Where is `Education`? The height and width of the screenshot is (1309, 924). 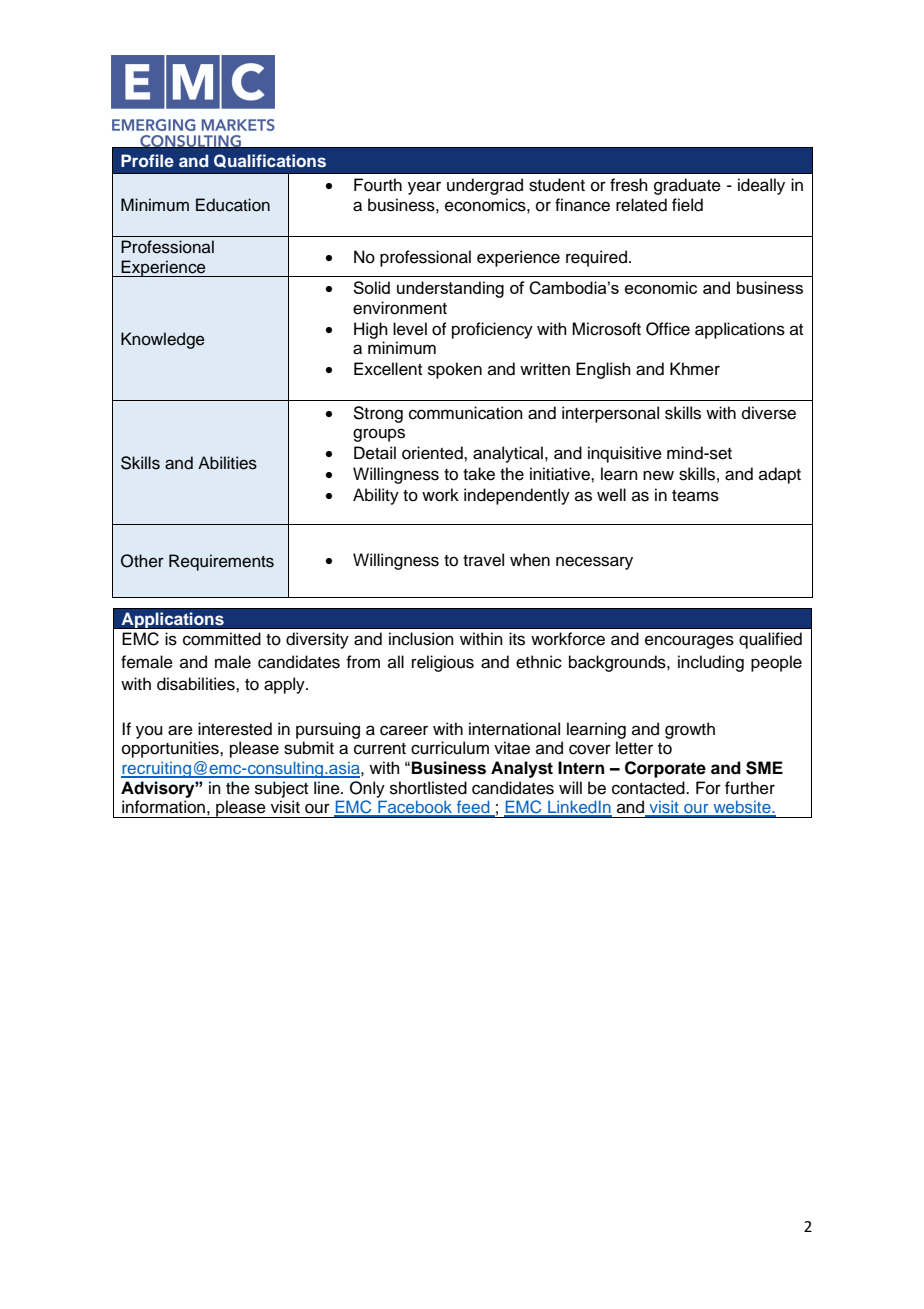 Education is located at coordinates (233, 205).
